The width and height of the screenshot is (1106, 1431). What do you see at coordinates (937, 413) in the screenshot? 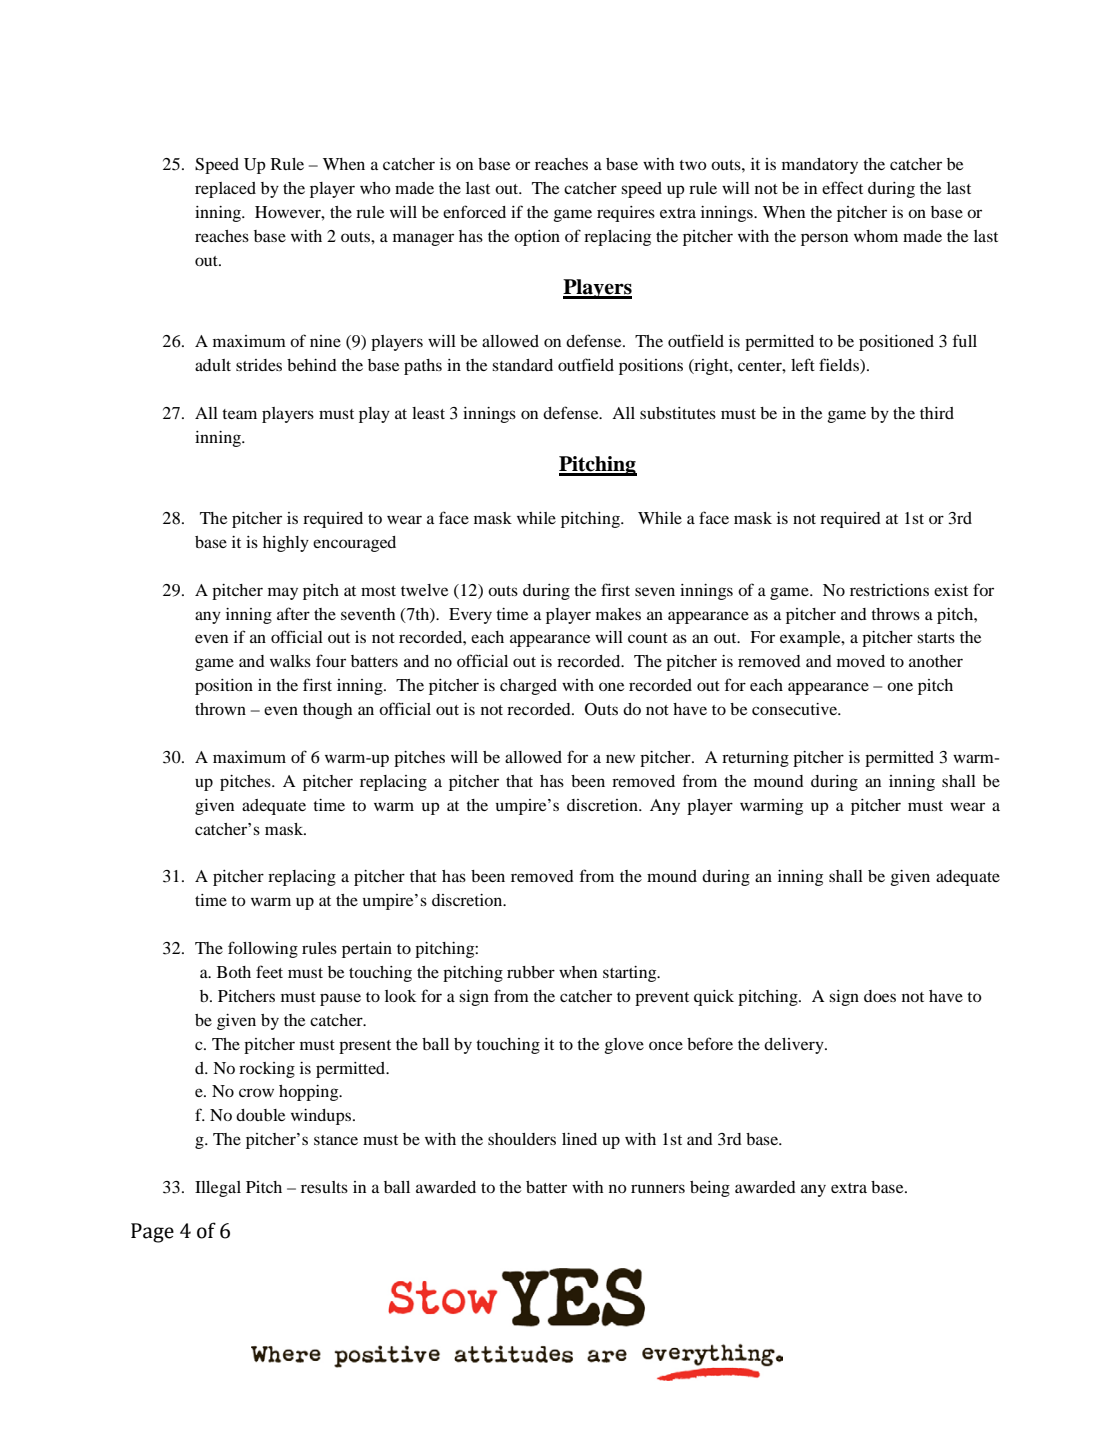
I see `third` at bounding box center [937, 413].
